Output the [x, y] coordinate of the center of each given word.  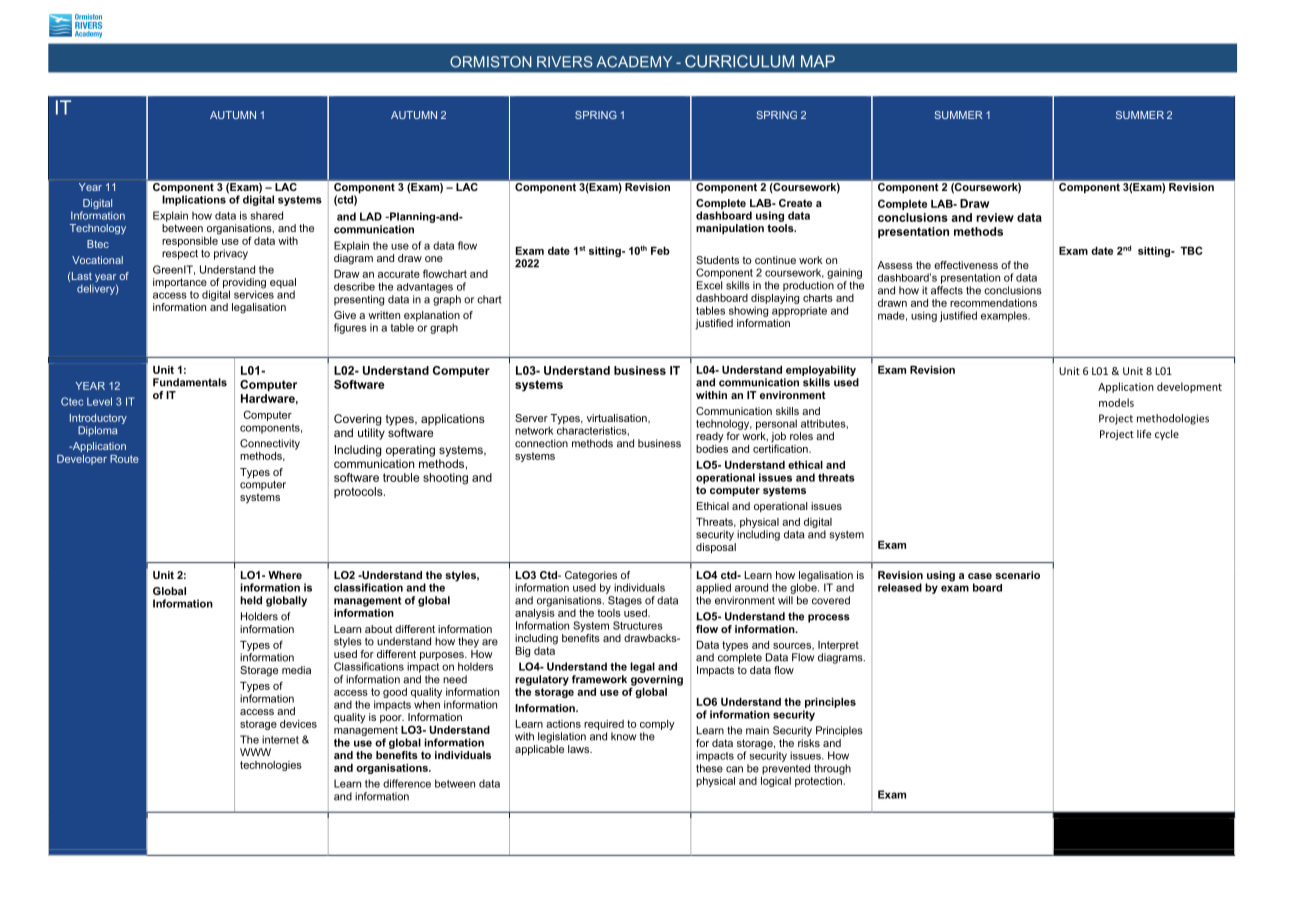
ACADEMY [634, 62]
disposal [716, 548]
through [832, 769]
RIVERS [565, 62]
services [254, 293]
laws [580, 749]
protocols [359, 492]
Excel [709, 285]
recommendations [993, 303]
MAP [818, 61]
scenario [1017, 575]
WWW [255, 752]
